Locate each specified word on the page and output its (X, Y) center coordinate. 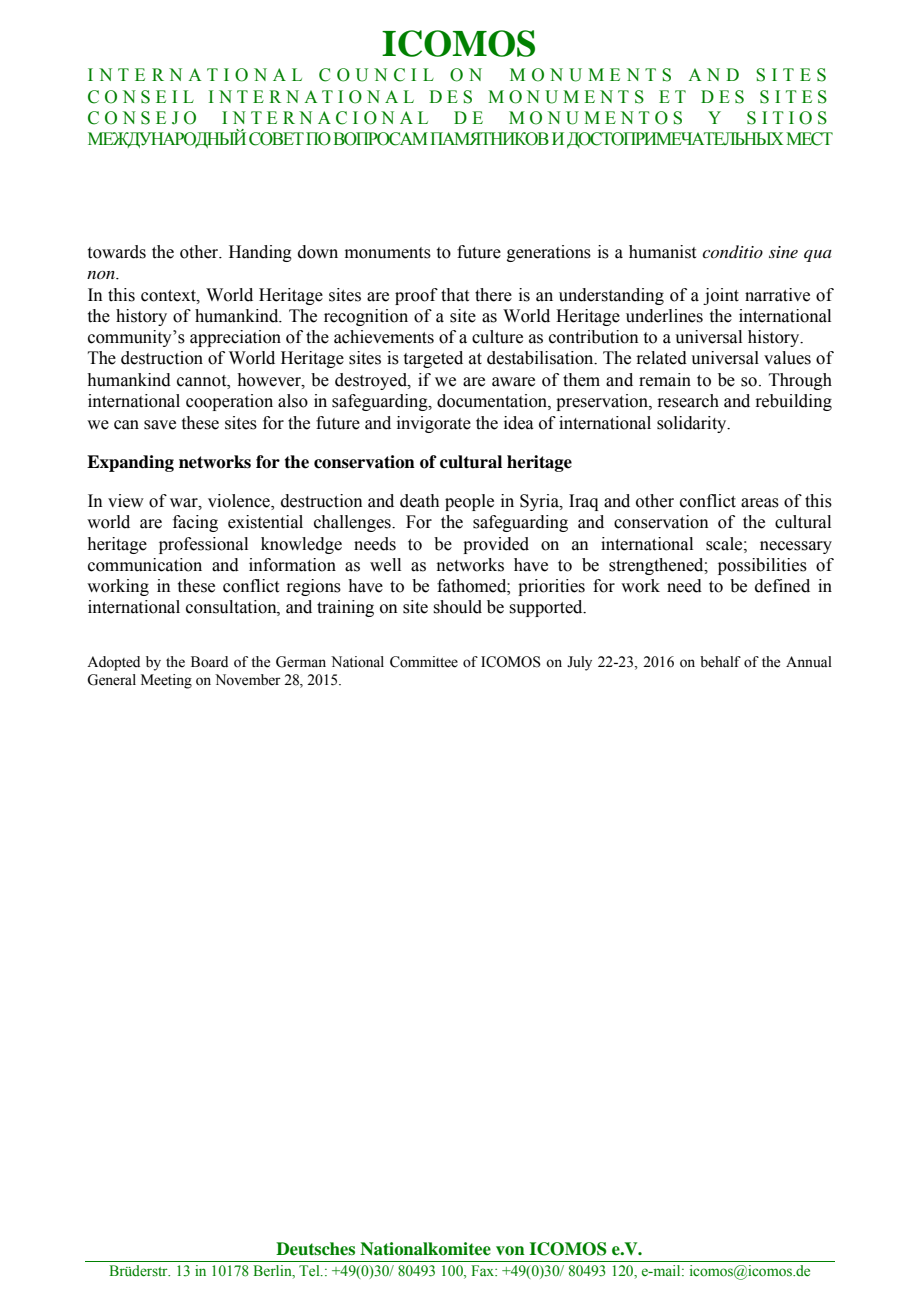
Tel (310, 1271)
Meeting (166, 681)
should (458, 607)
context (169, 296)
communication (145, 565)
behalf (720, 662)
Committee (424, 662)
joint (721, 296)
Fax (484, 1270)
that (455, 295)
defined (782, 586)
